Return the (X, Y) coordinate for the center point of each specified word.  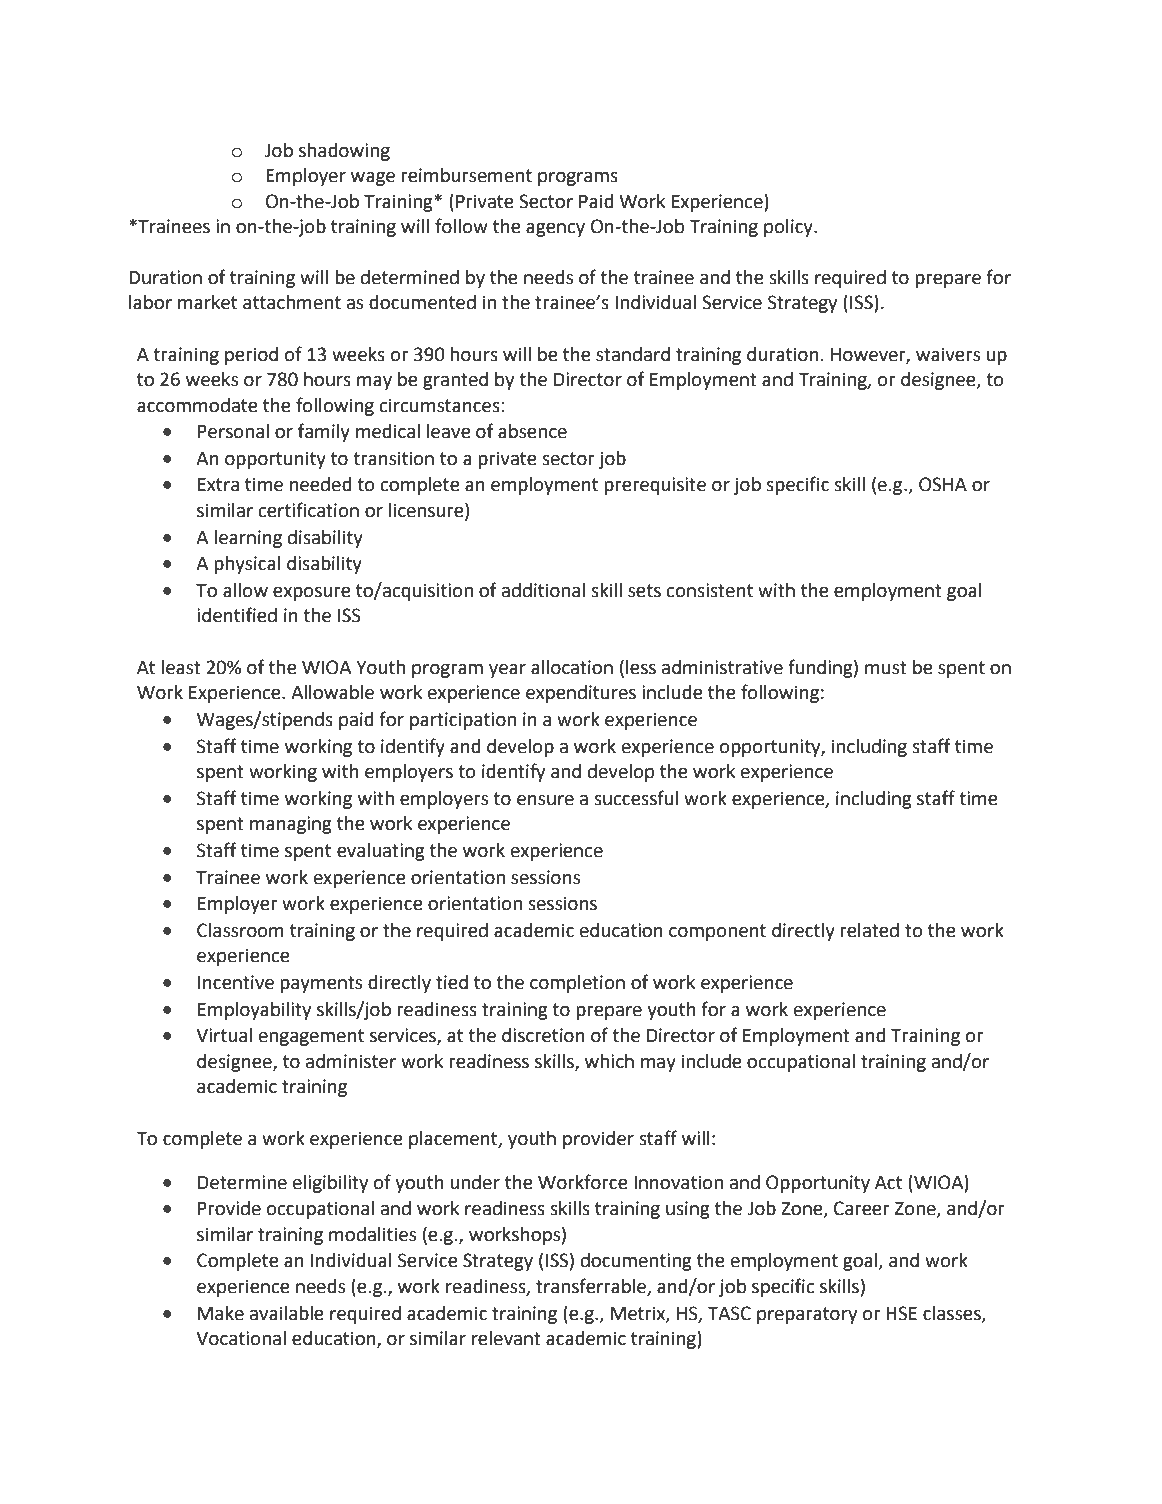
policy (789, 228)
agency (555, 230)
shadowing (344, 152)
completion (577, 984)
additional (543, 590)
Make (221, 1313)
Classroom (240, 930)
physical (247, 565)
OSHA (943, 484)
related (869, 930)
